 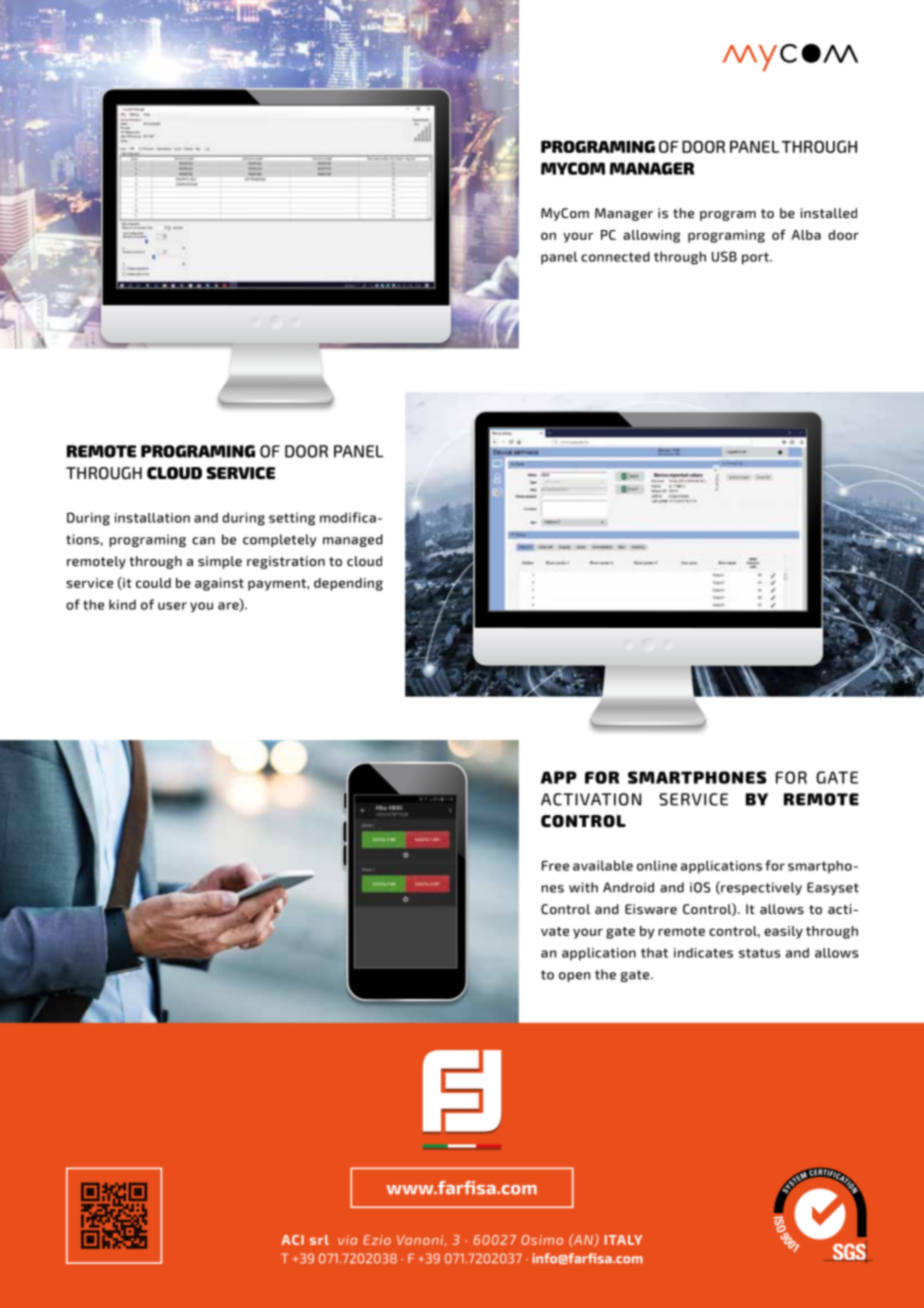 I want to click on installation, so click(x=152, y=518).
